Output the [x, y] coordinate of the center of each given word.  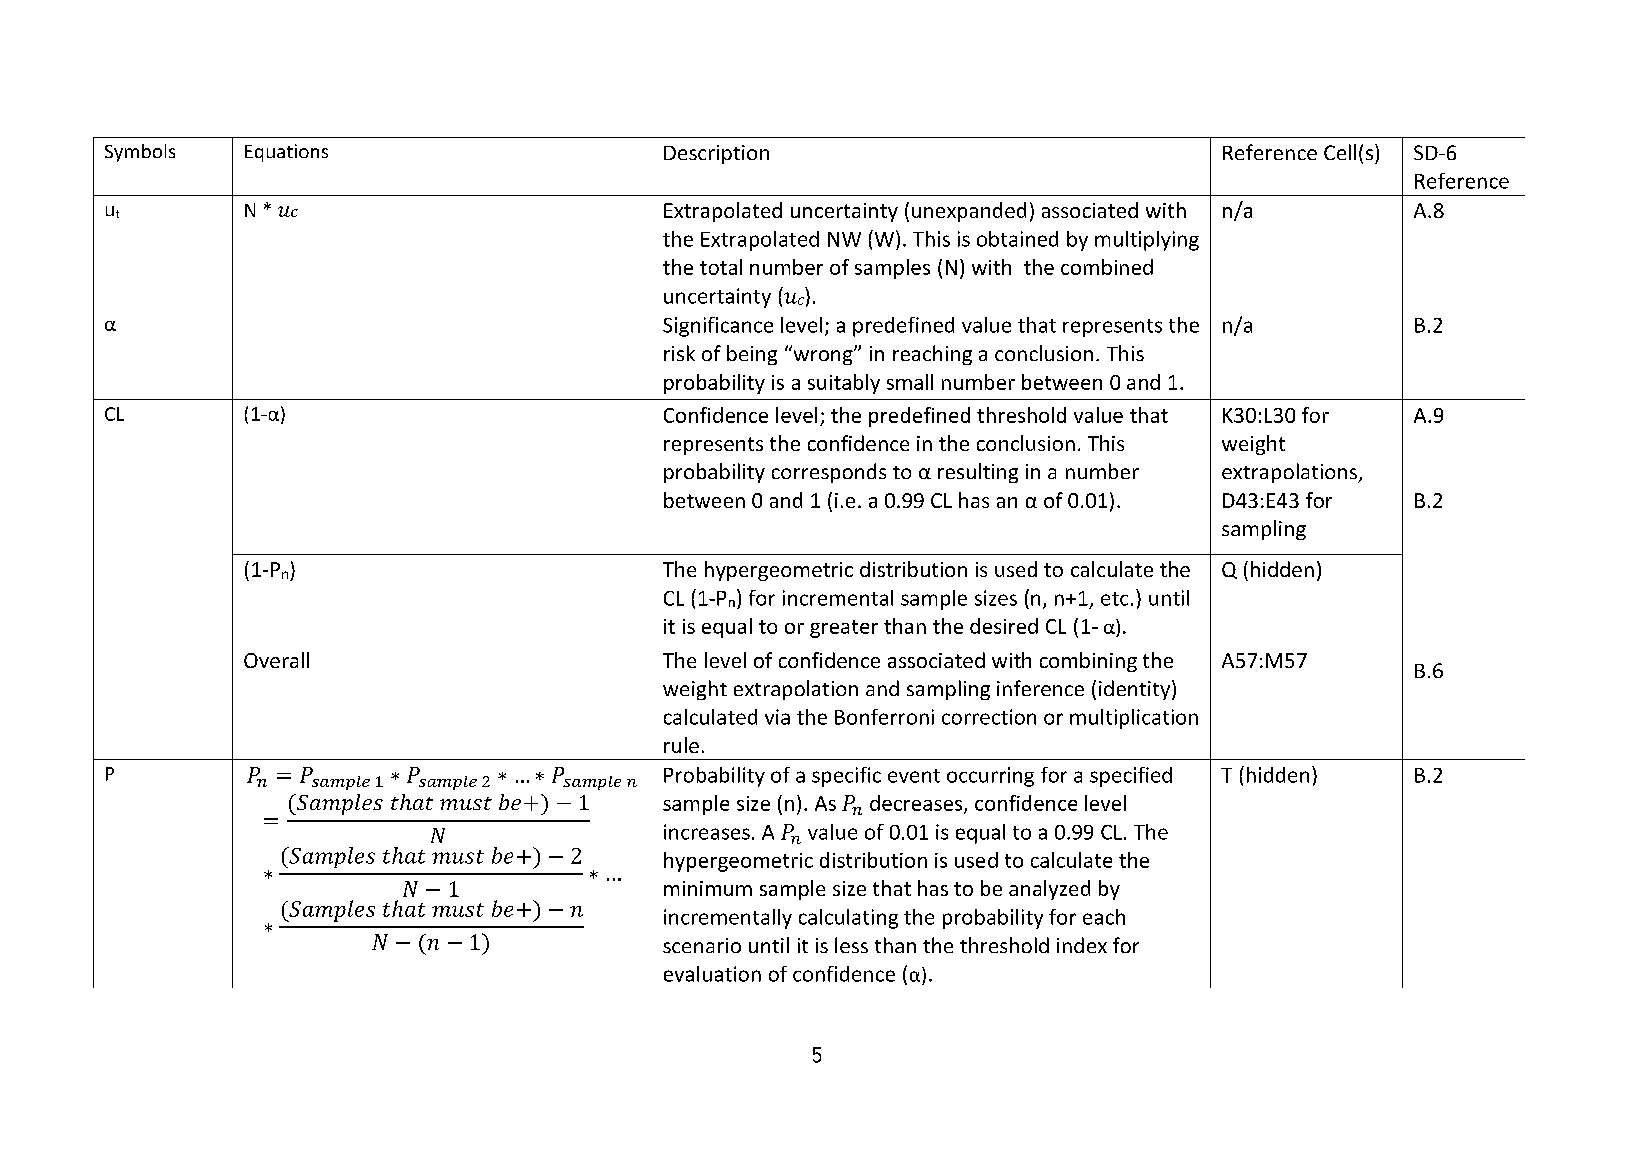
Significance [718, 327]
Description [716, 154]
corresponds [829, 473]
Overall [276, 660]
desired [1004, 626]
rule [681, 745]
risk [679, 353]
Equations [286, 153]
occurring [990, 777]
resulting [978, 473]
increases [707, 832]
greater [844, 629]
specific [846, 777]
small [910, 382]
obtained [1017, 239]
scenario [702, 945]
